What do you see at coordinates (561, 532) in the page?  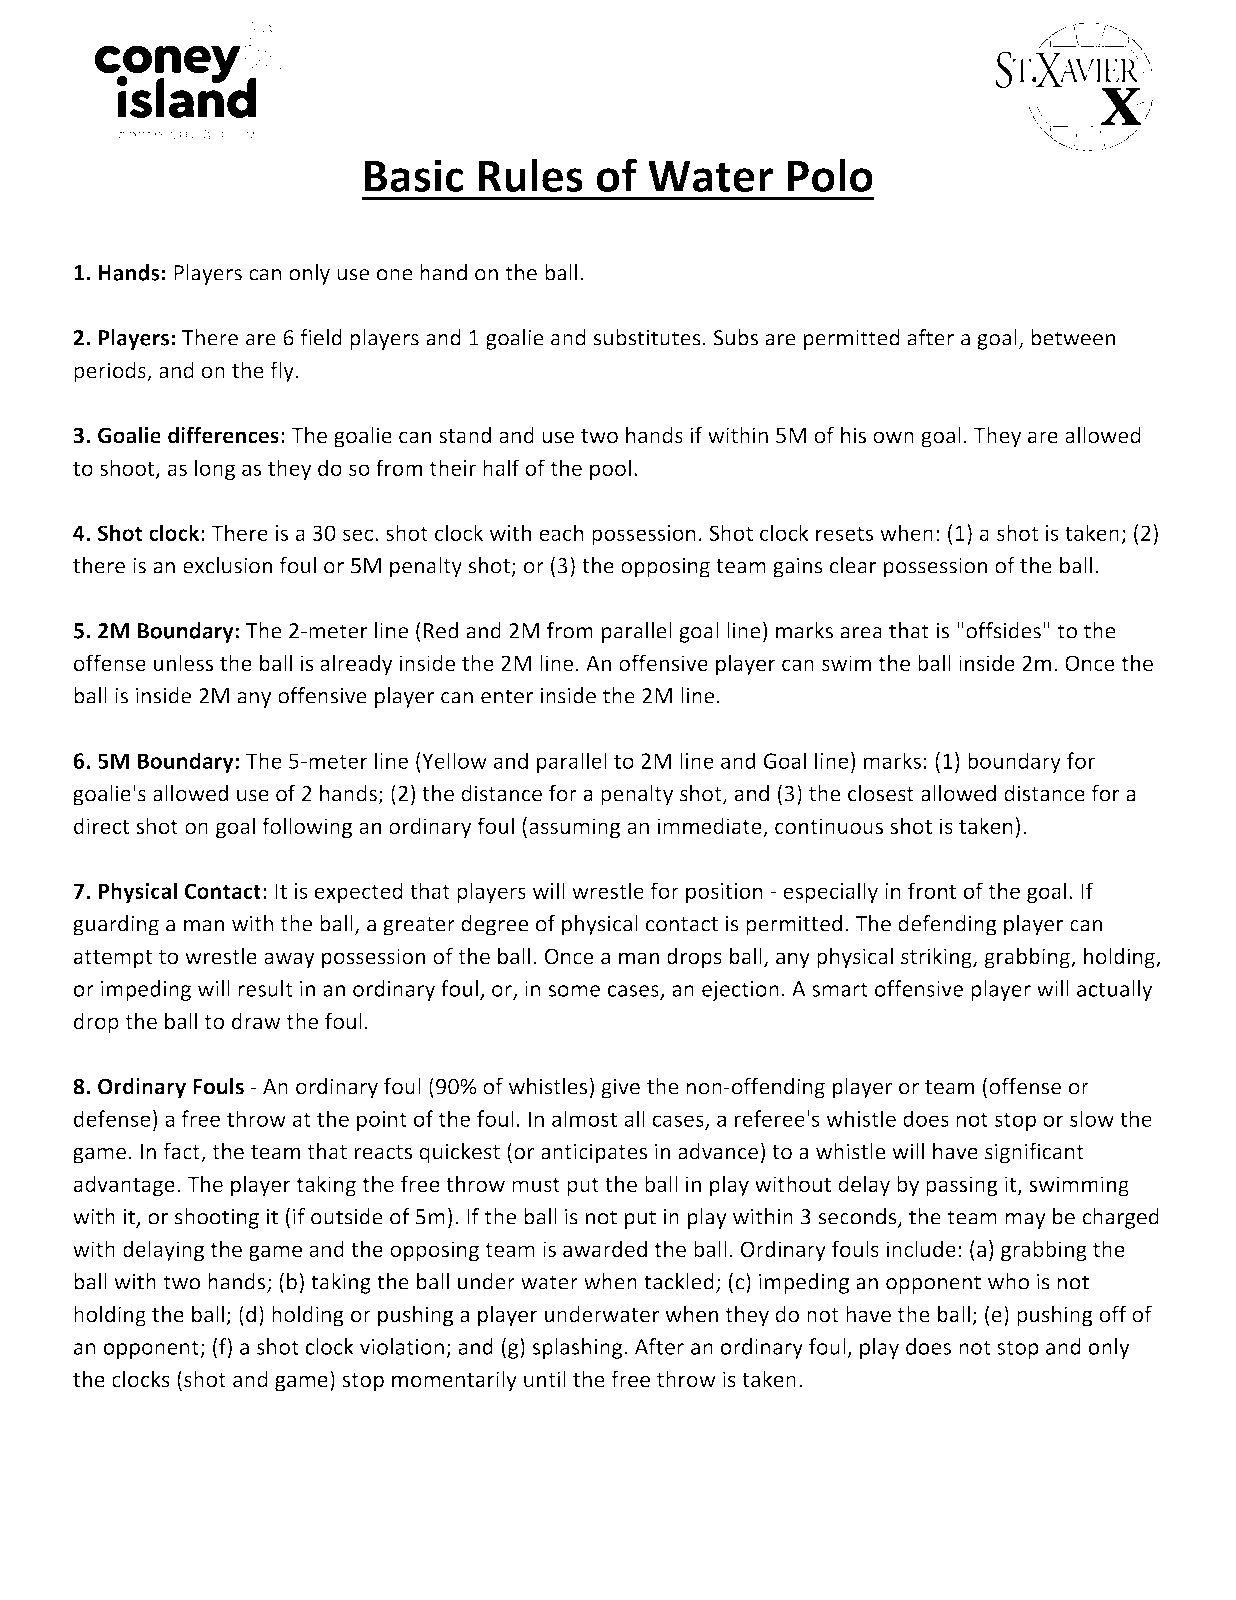 I see `each` at bounding box center [561, 532].
